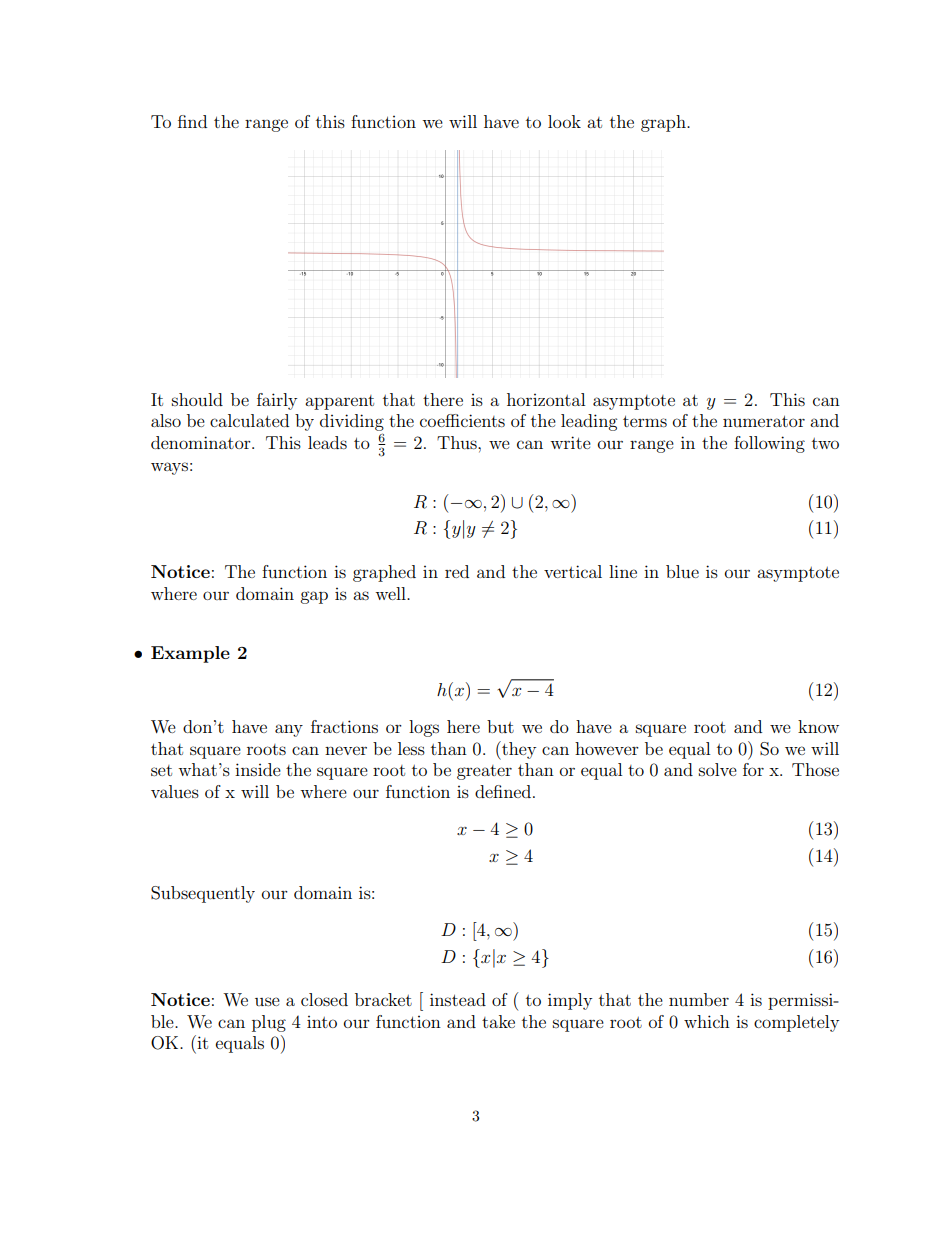  I want to click on look, so click(564, 121).
